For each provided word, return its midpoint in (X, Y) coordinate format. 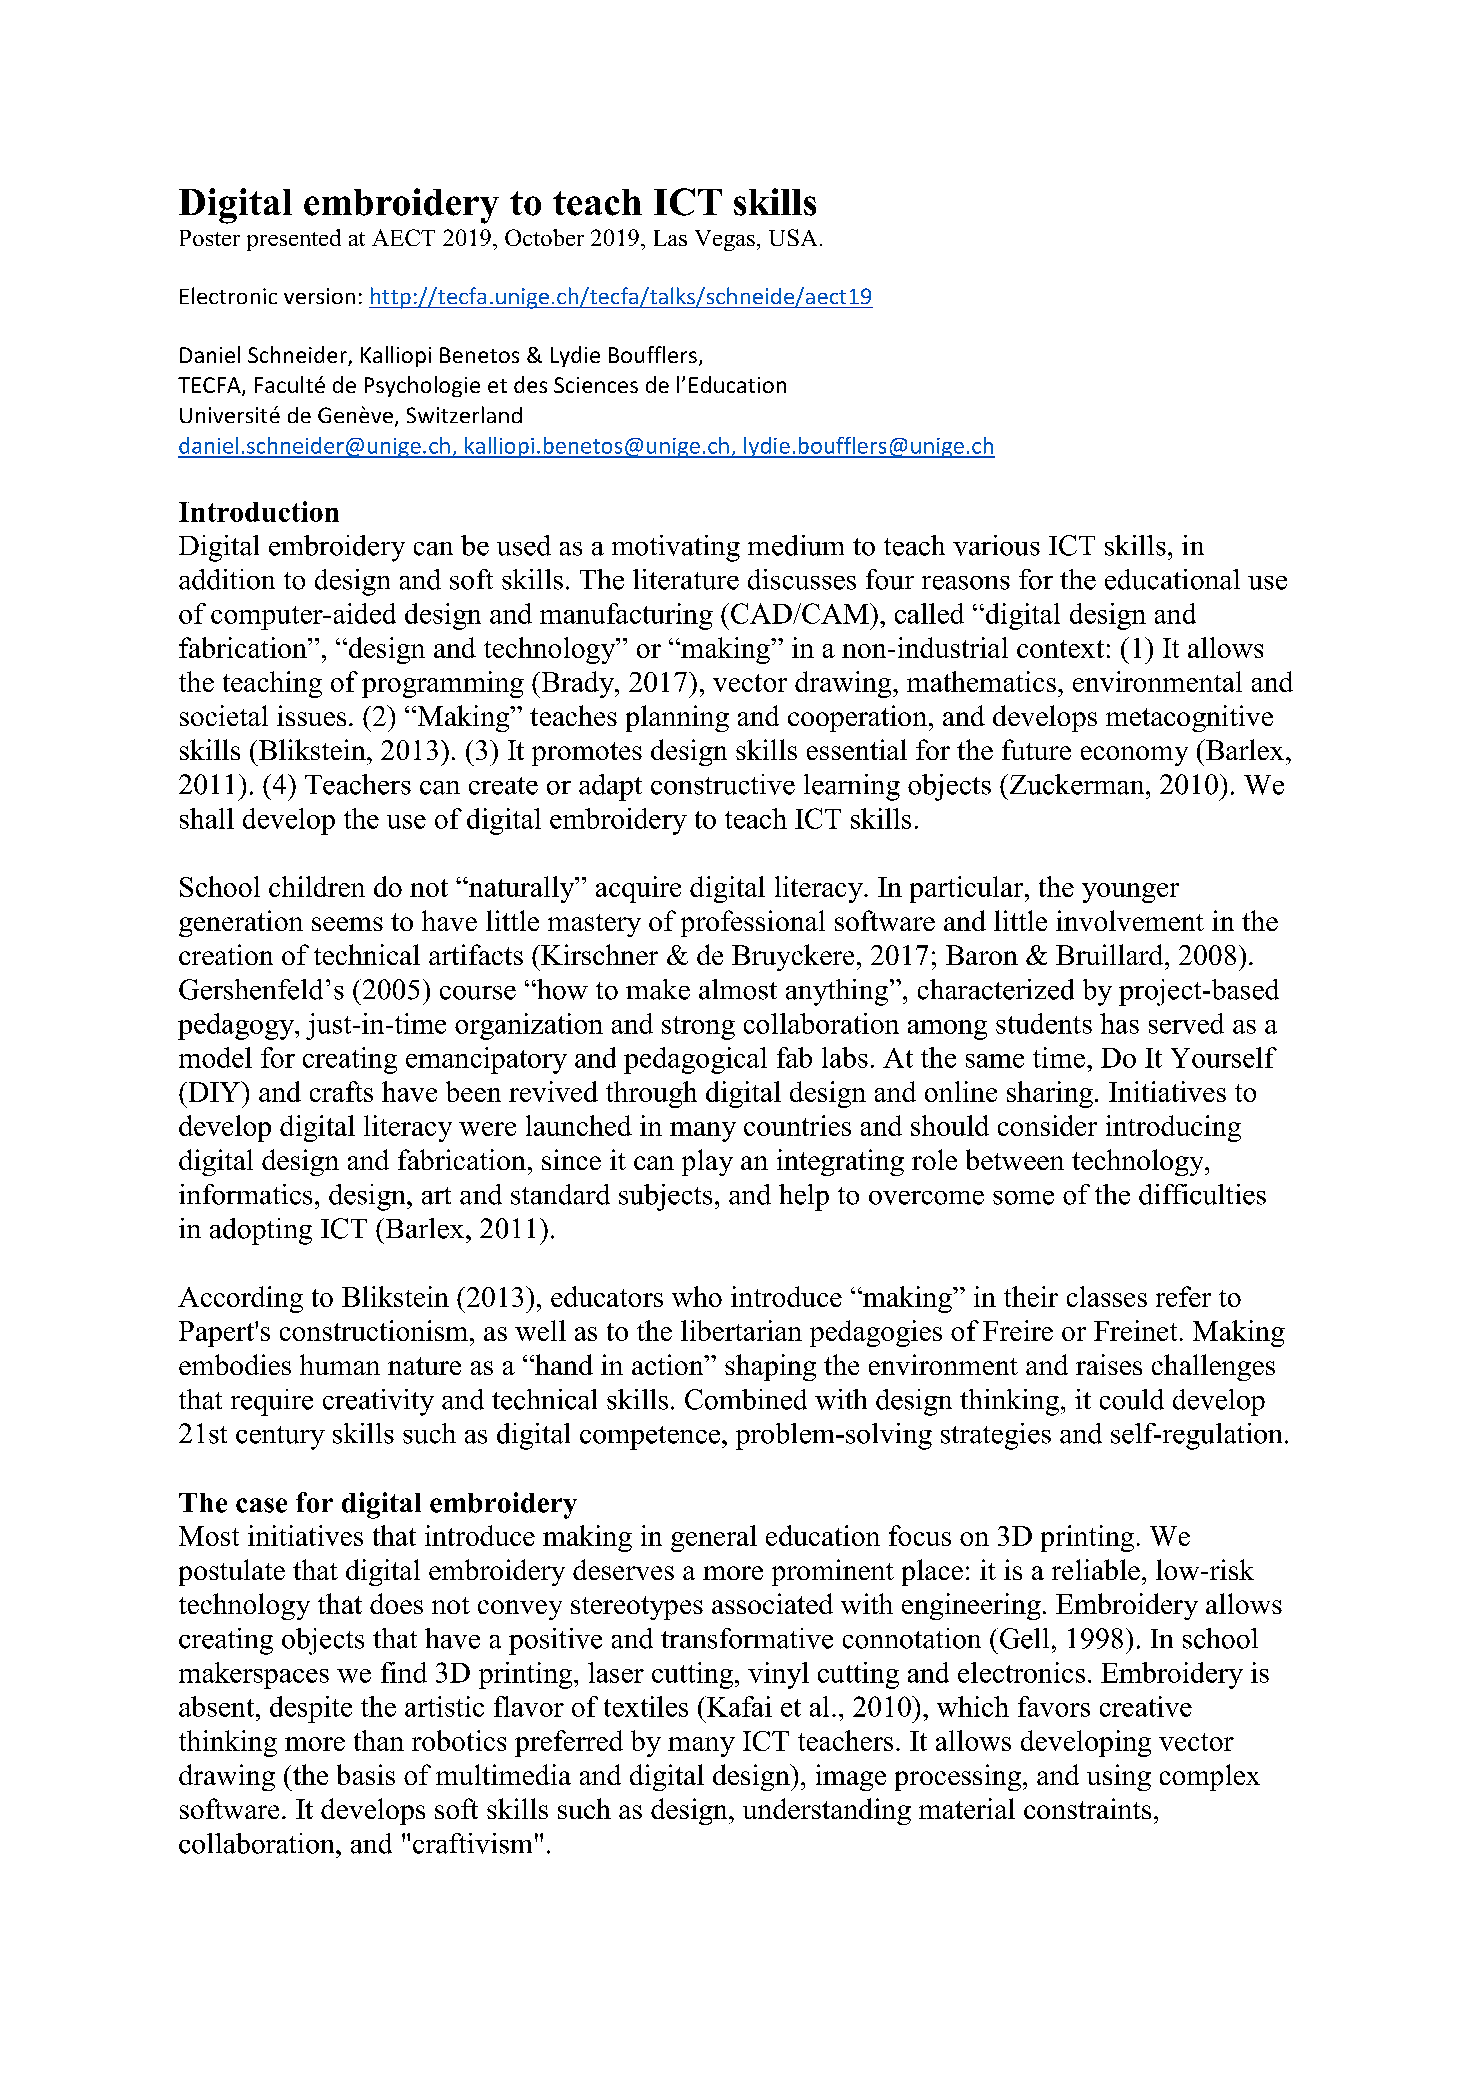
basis (366, 1774)
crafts (341, 1091)
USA (793, 237)
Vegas (725, 240)
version (319, 296)
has (1119, 1023)
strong (698, 1028)
